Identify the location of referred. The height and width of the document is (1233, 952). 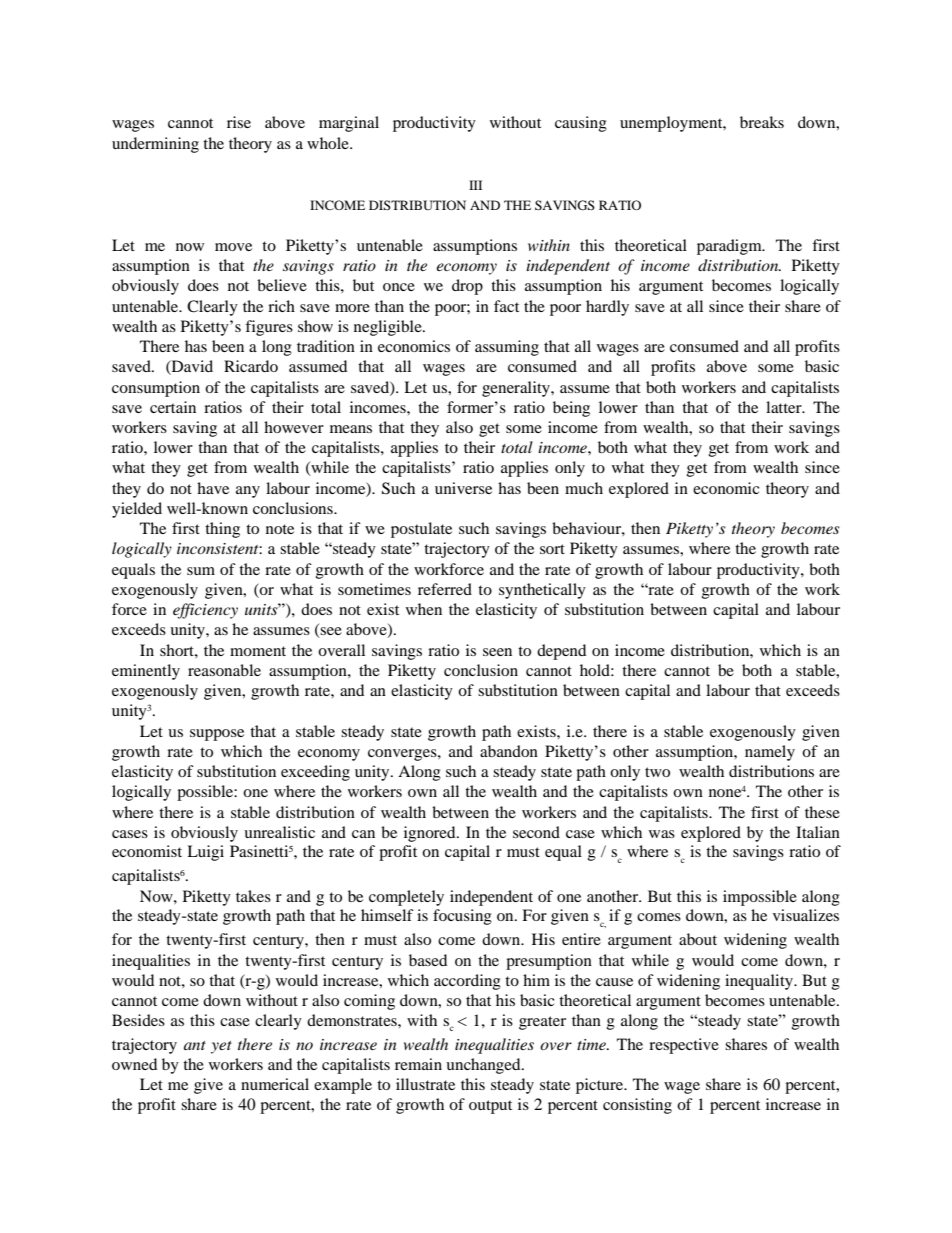
(445, 589).
